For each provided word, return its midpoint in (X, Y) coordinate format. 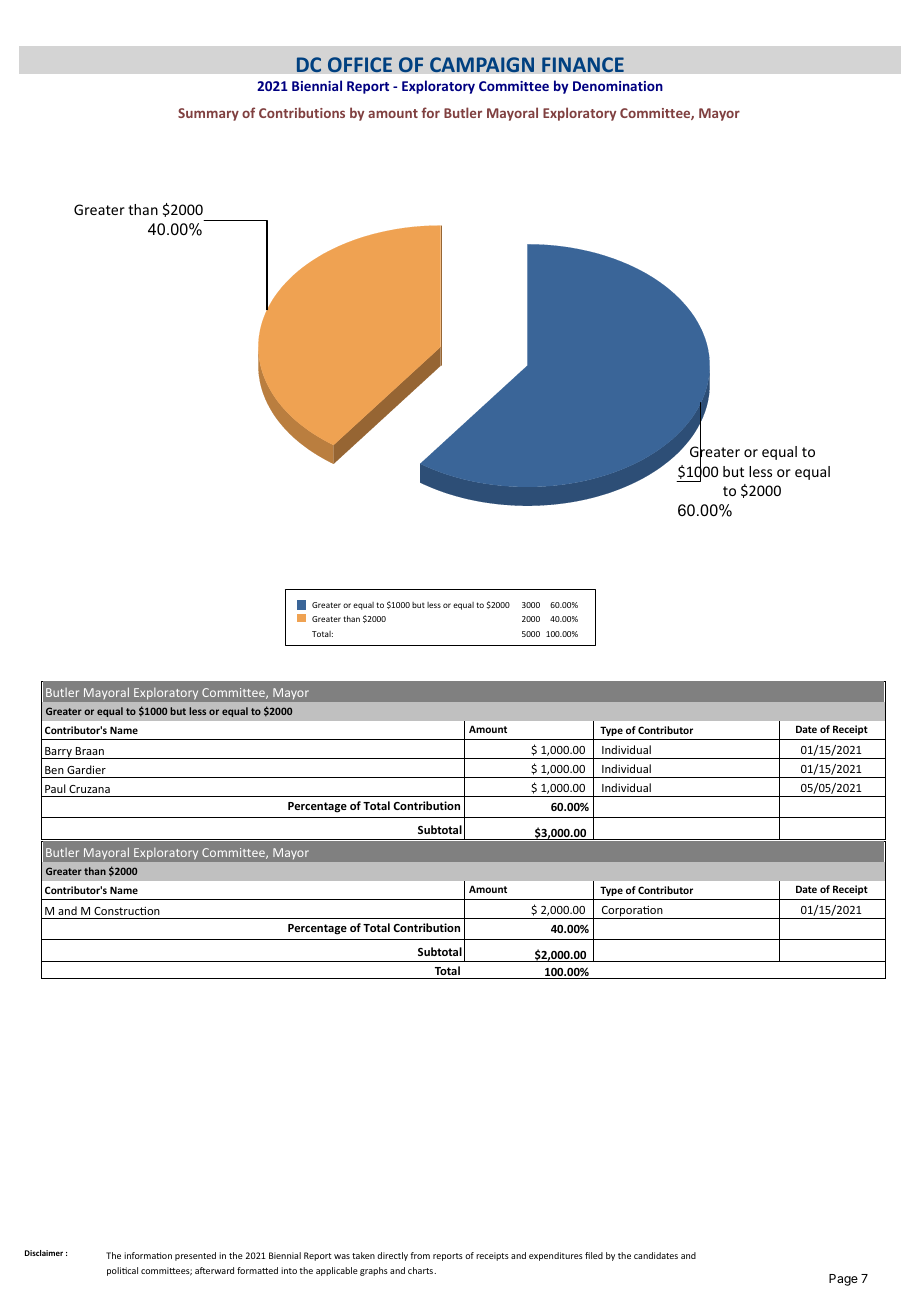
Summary (208, 114)
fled (594, 1255)
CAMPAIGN (482, 65)
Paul (55, 788)
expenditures (556, 1256)
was (342, 1256)
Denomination (618, 86)
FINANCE (583, 65)
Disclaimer (44, 1253)
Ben (54, 770)
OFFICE (360, 65)
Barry (58, 753)
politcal (122, 1271)
